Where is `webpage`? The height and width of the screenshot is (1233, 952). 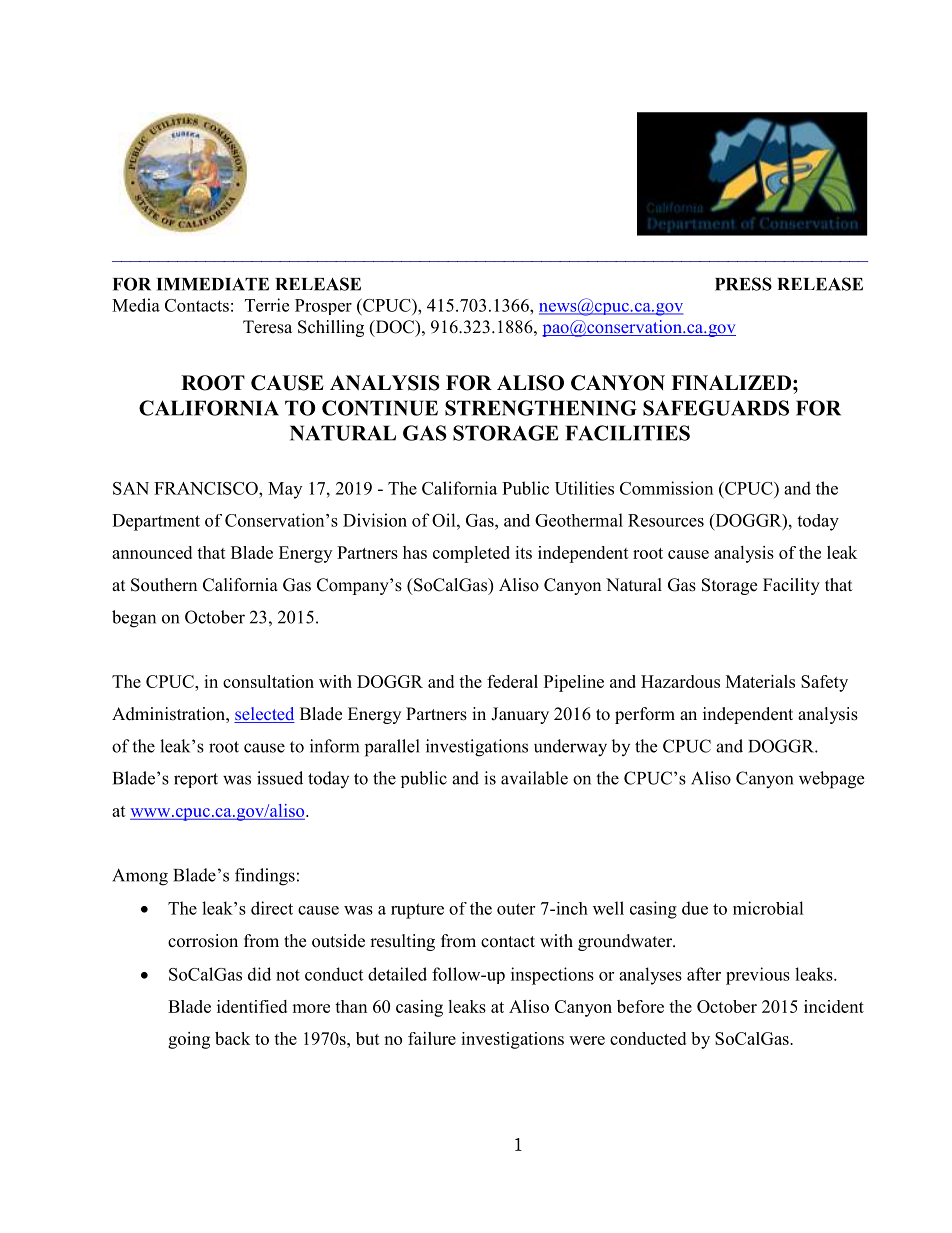 webpage is located at coordinates (831, 780).
